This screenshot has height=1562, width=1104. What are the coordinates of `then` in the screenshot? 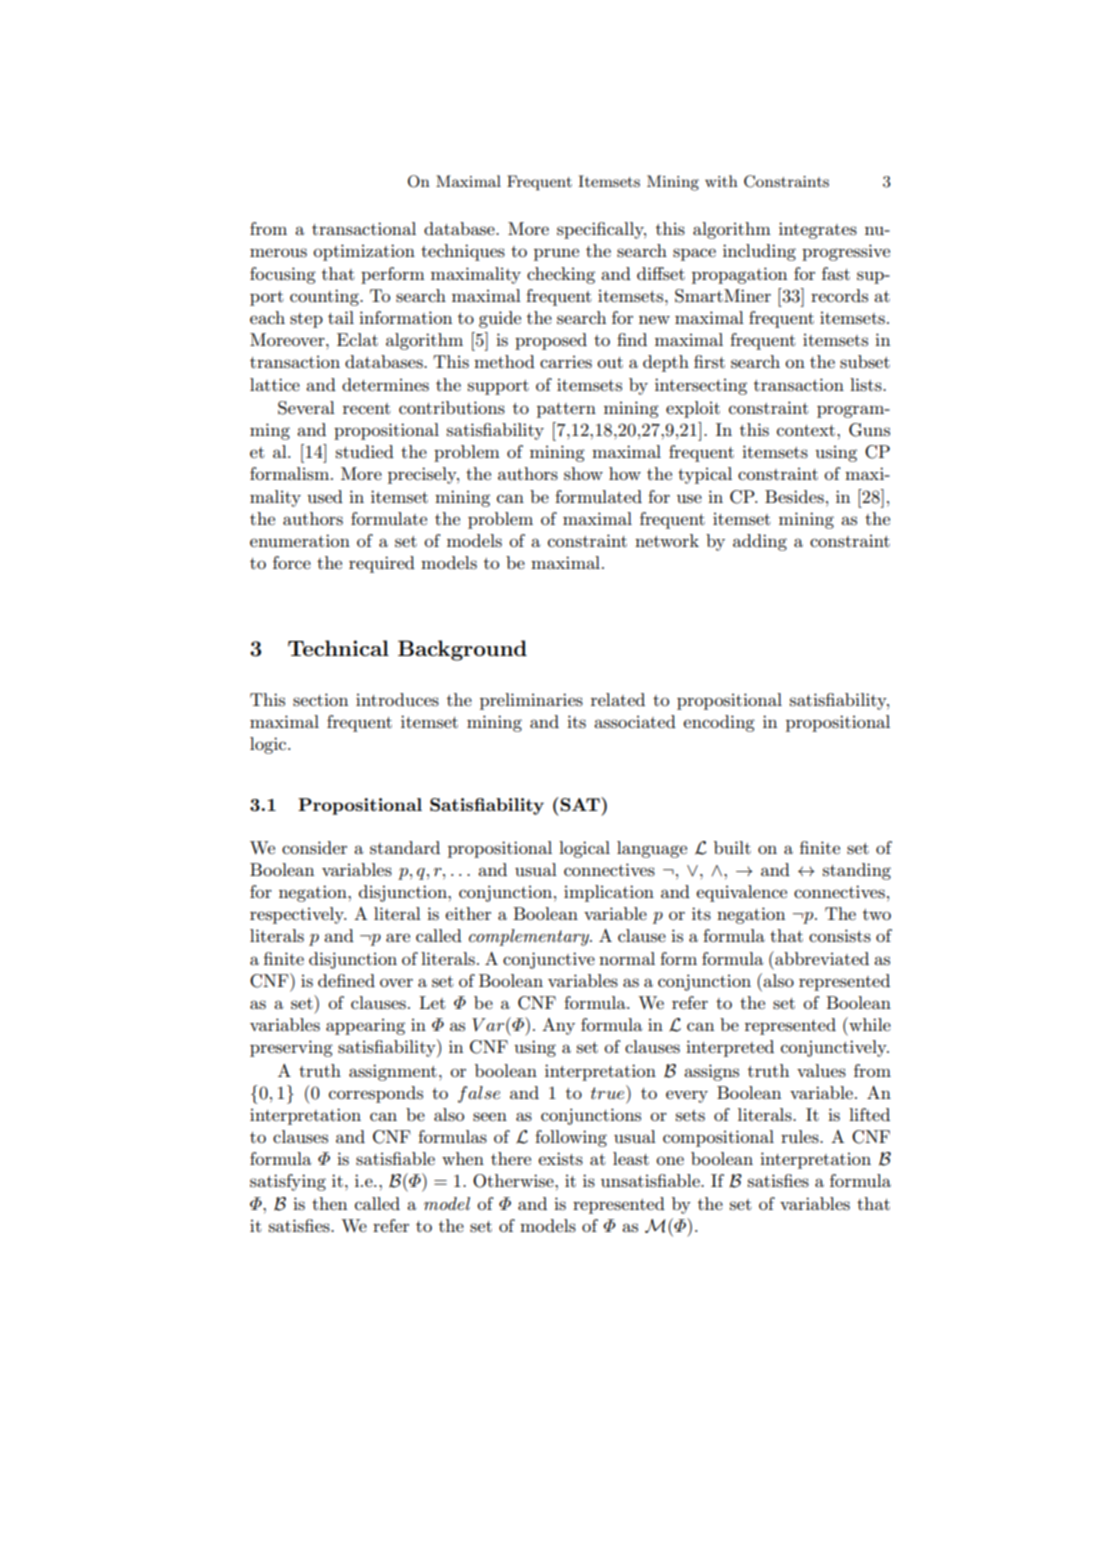 It's located at (329, 1203).
